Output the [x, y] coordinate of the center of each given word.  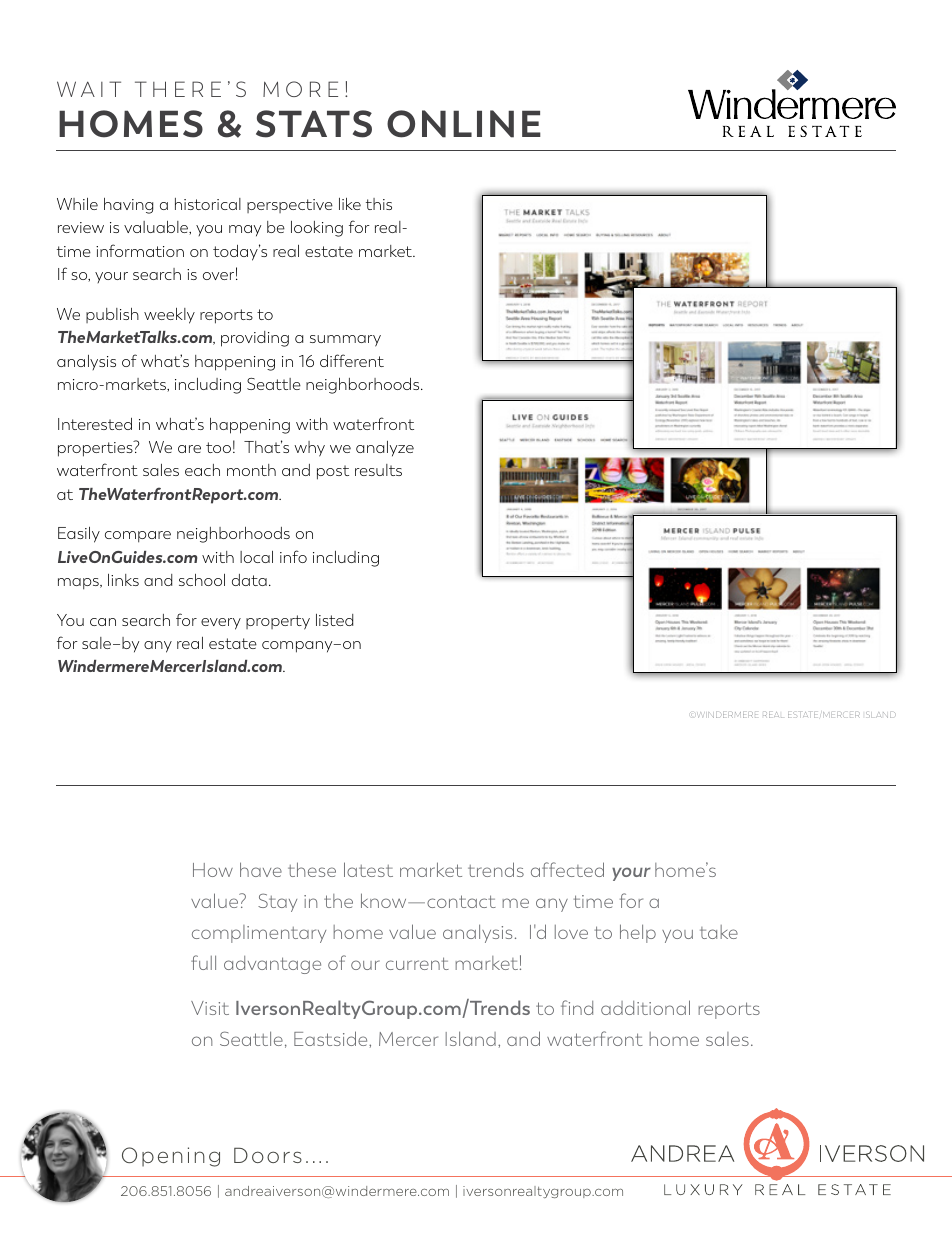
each [202, 470]
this [379, 204]
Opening [171, 1157]
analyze [385, 449]
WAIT [89, 89]
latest [368, 869]
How [213, 870]
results [378, 470]
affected [567, 869]
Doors [268, 1155]
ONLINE [464, 124]
